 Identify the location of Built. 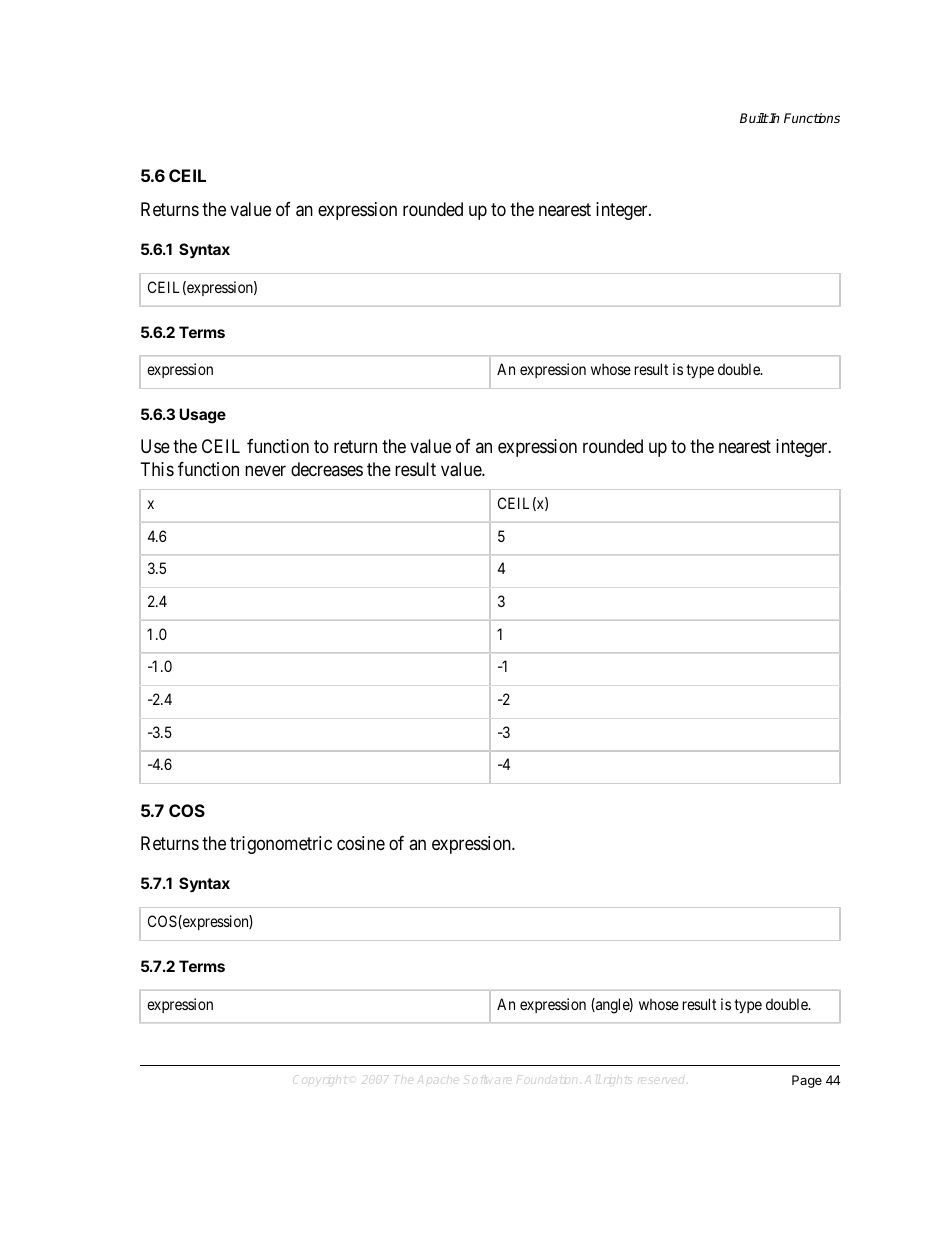
(754, 118).
